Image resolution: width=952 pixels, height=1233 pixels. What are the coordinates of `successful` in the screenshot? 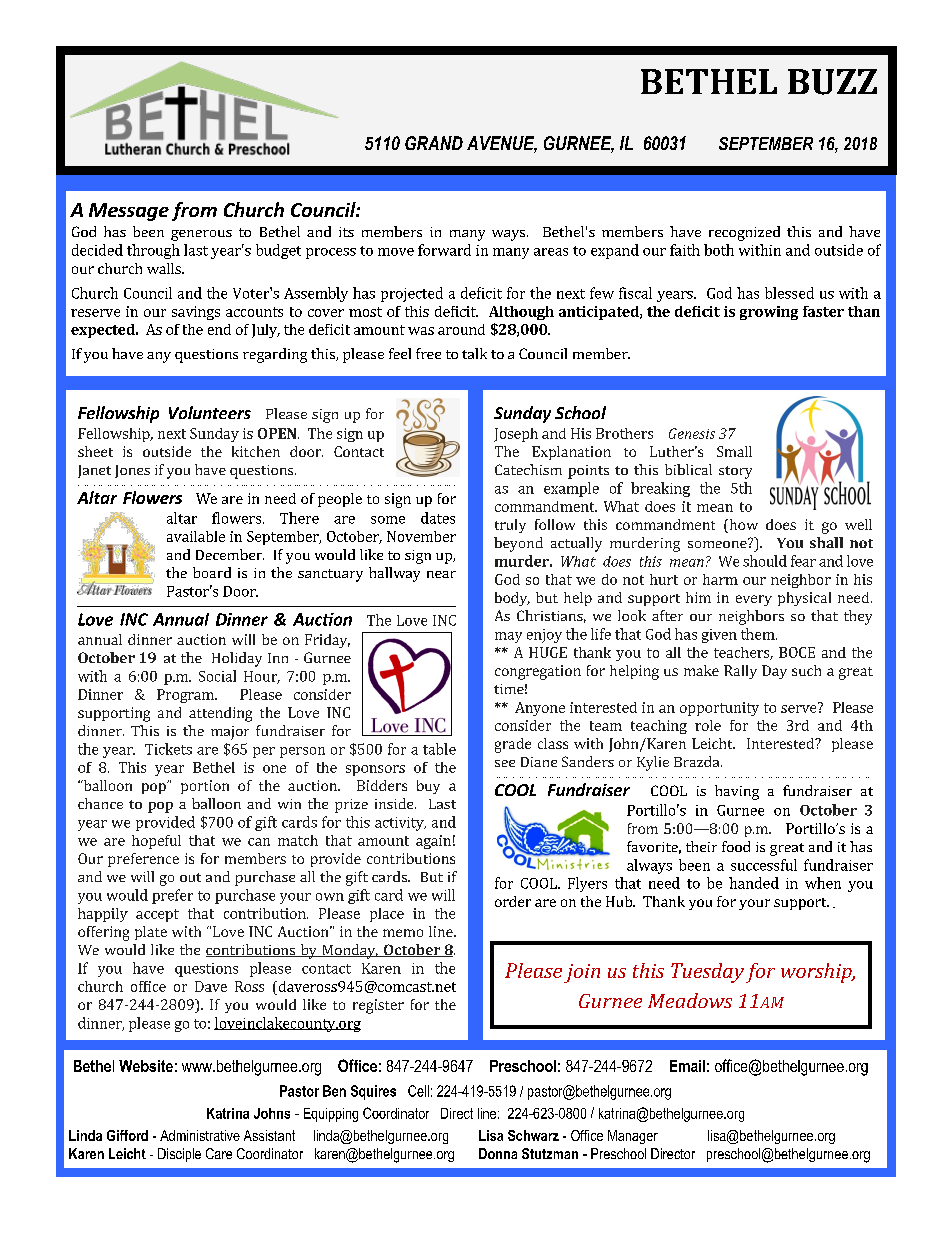 It's located at (764, 865).
